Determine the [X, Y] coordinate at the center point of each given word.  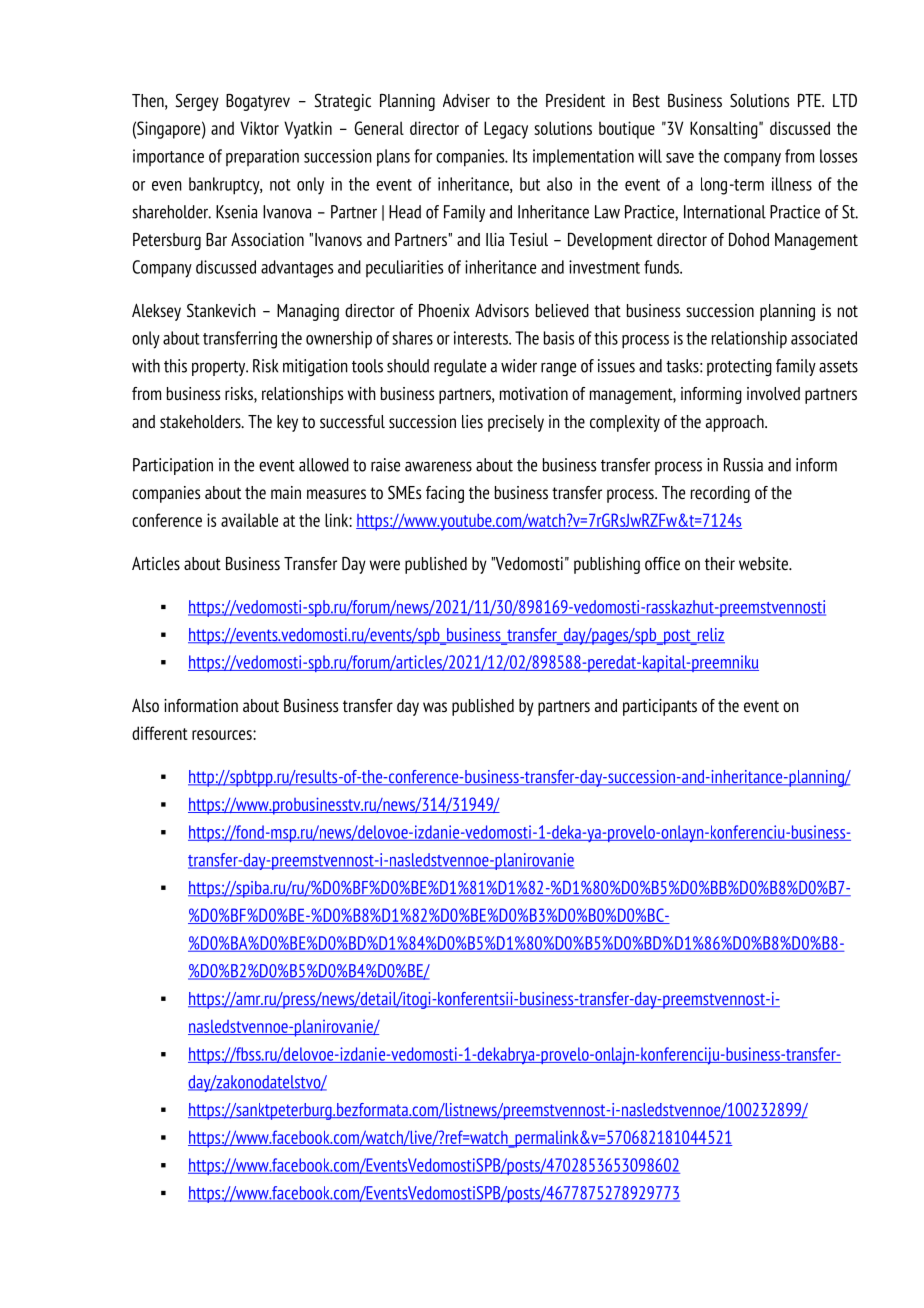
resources [223, 735]
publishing [607, 565]
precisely [516, 423]
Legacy [506, 130]
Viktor [259, 128]
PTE [810, 100]
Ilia [495, 239]
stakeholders [201, 421]
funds [662, 267]
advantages [297, 269]
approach [736, 423]
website [764, 563]
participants [660, 707]
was [435, 707]
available [249, 520]
